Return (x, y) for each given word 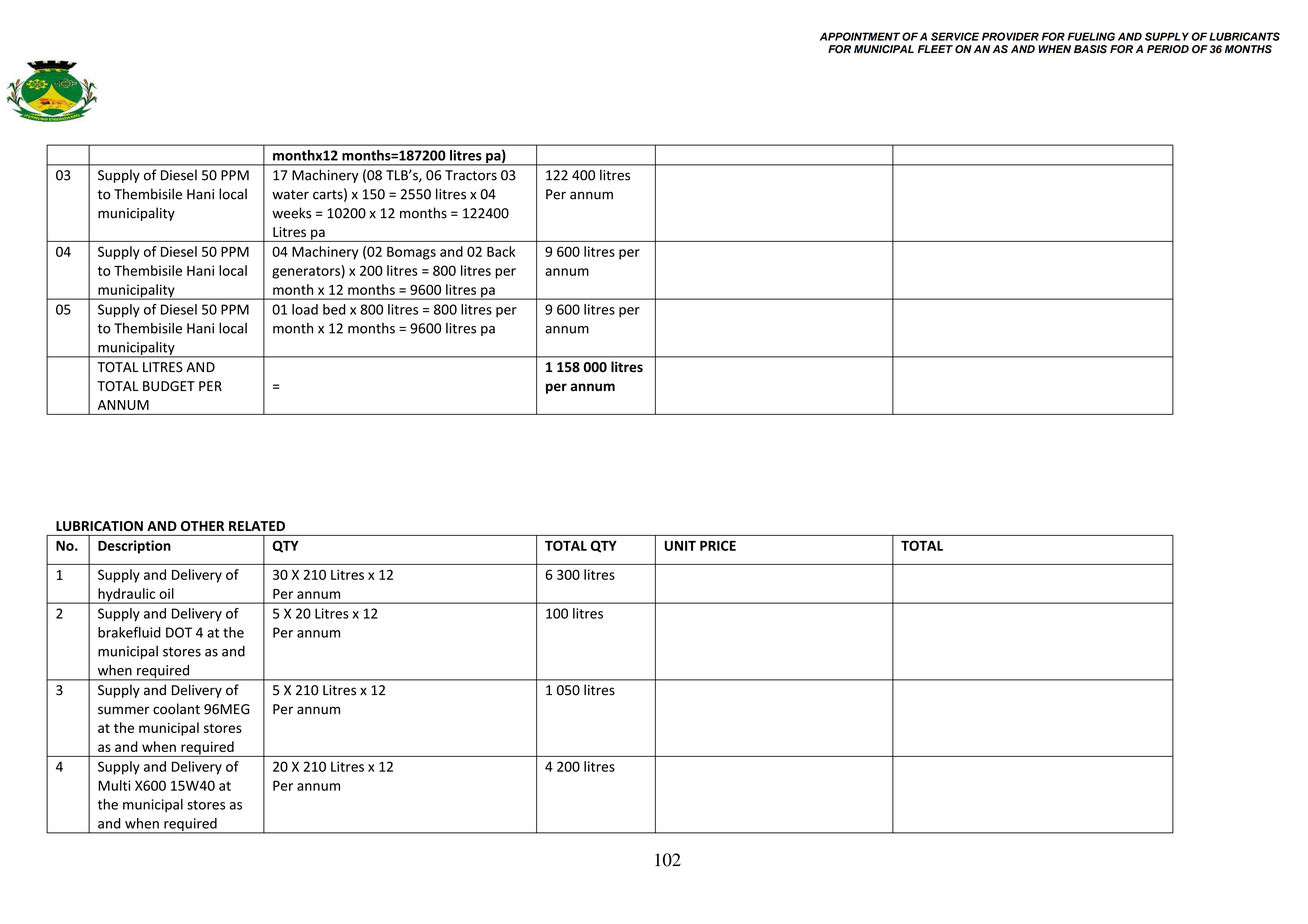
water (290, 195)
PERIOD (1168, 49)
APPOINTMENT (860, 36)
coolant (176, 709)
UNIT (680, 546)
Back (501, 251)
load (305, 309)
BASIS (1090, 49)
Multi (114, 785)
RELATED (257, 526)
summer (124, 710)
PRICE (718, 545)
